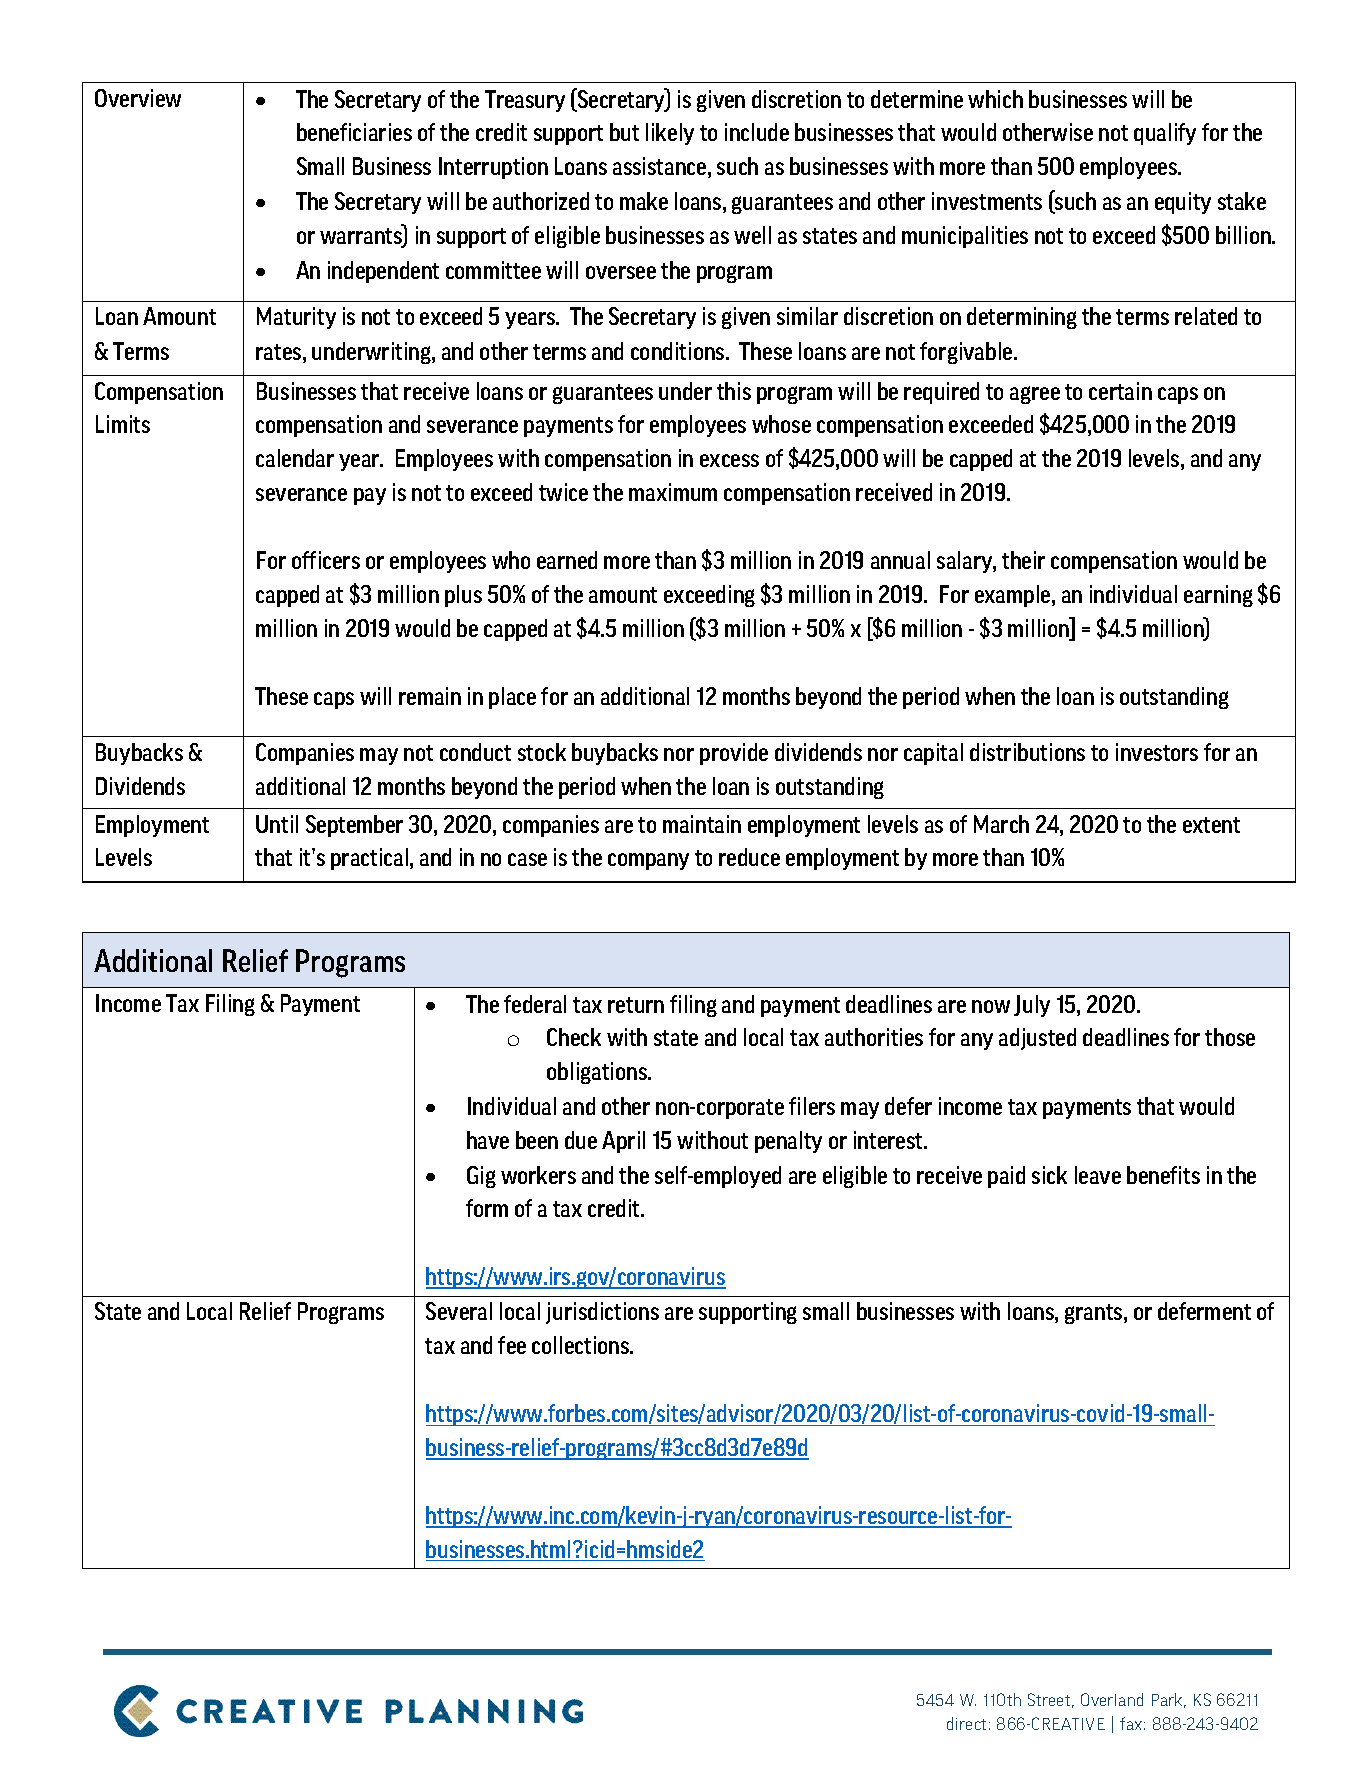 This document has height=1771, width=1369. Describe the element at coordinates (512, 1345) in the document. I see `fee` at that location.
